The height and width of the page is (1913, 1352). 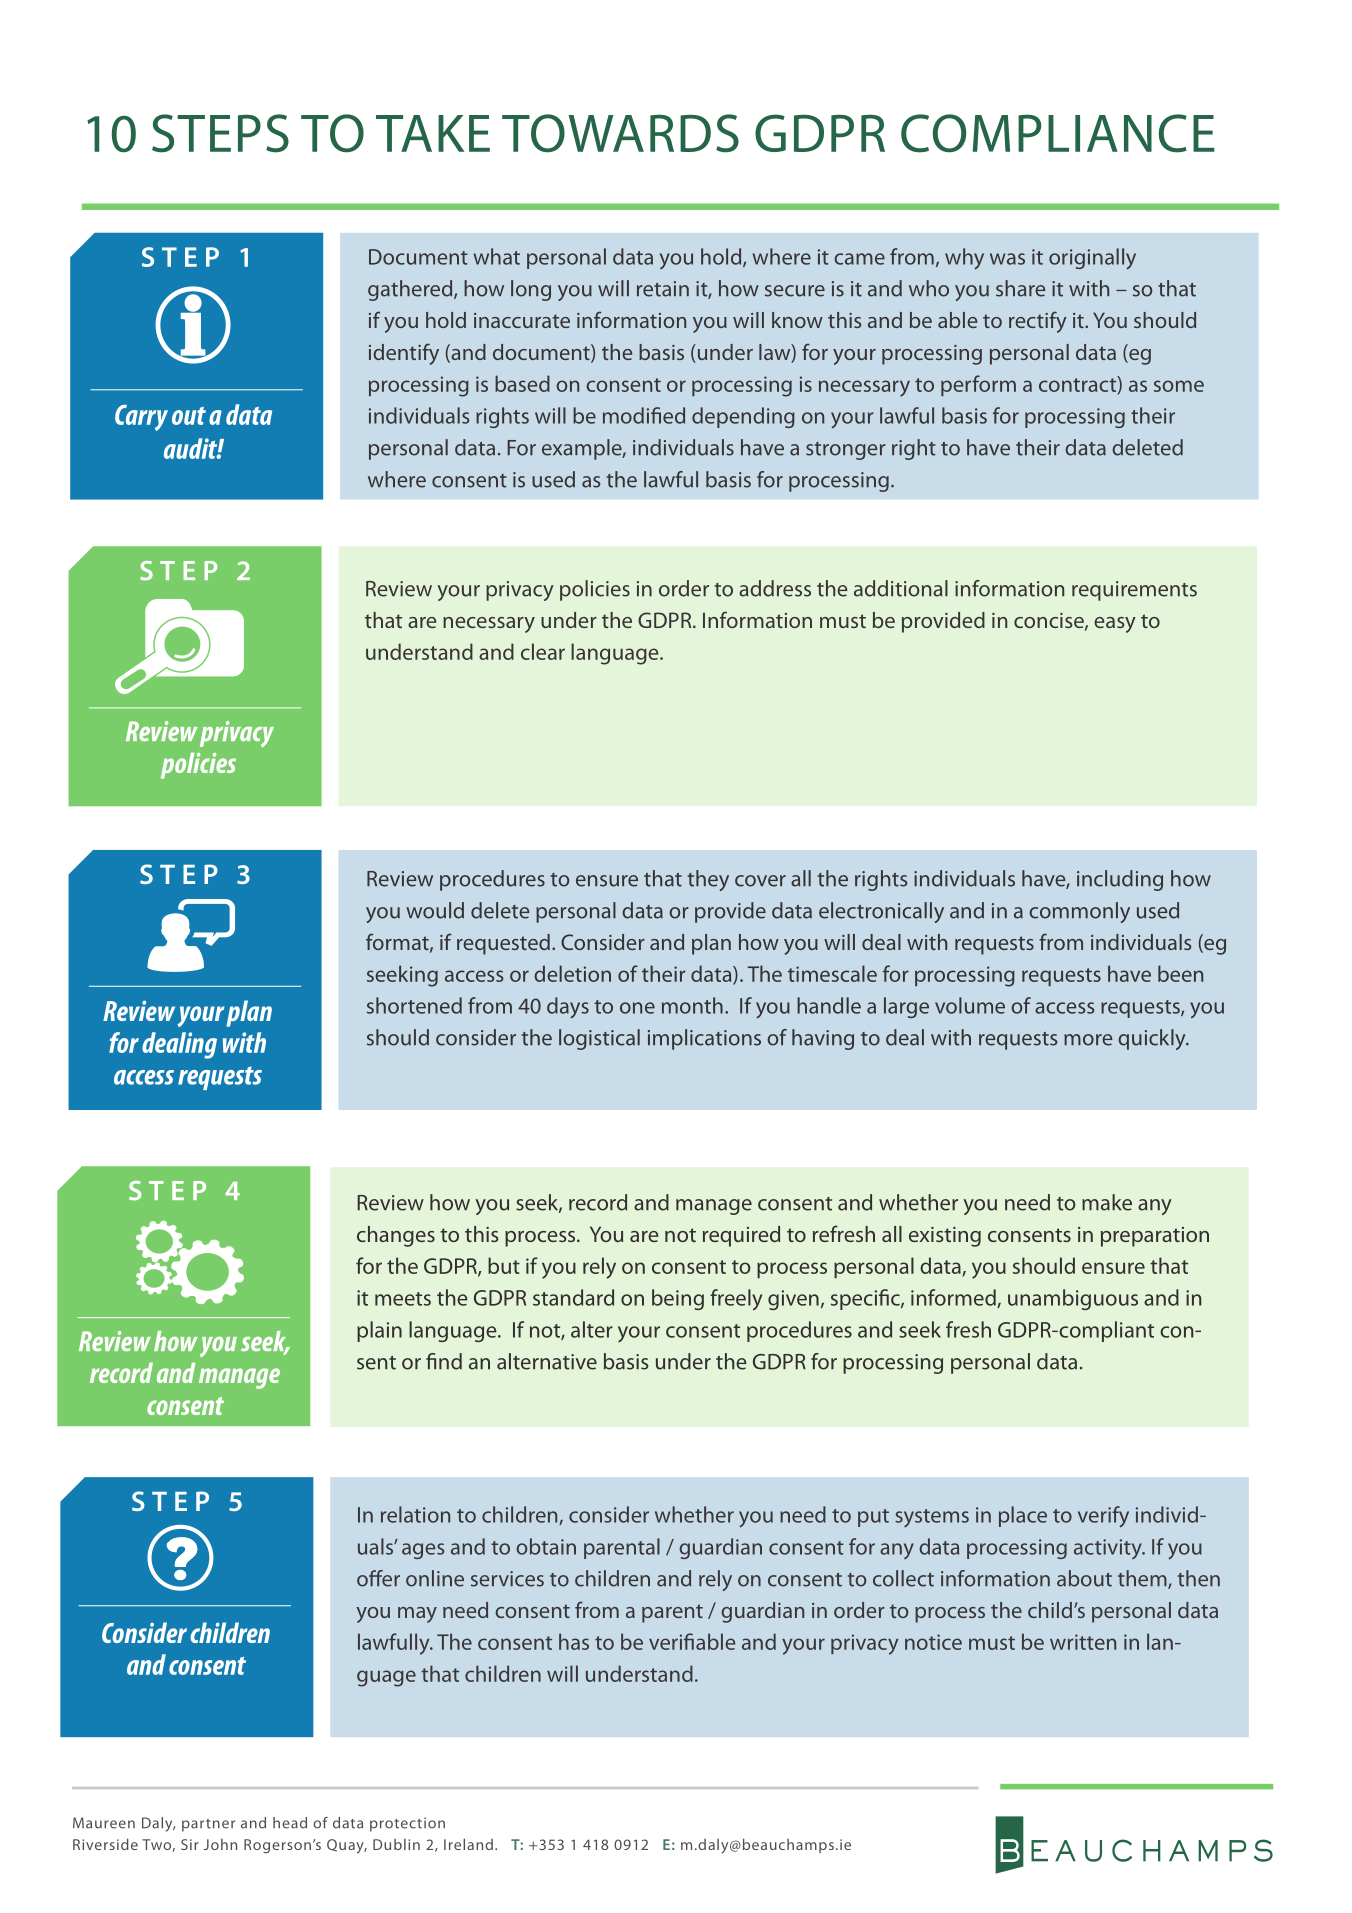 What do you see at coordinates (208, 1825) in the page?
I see `partner` at bounding box center [208, 1825].
